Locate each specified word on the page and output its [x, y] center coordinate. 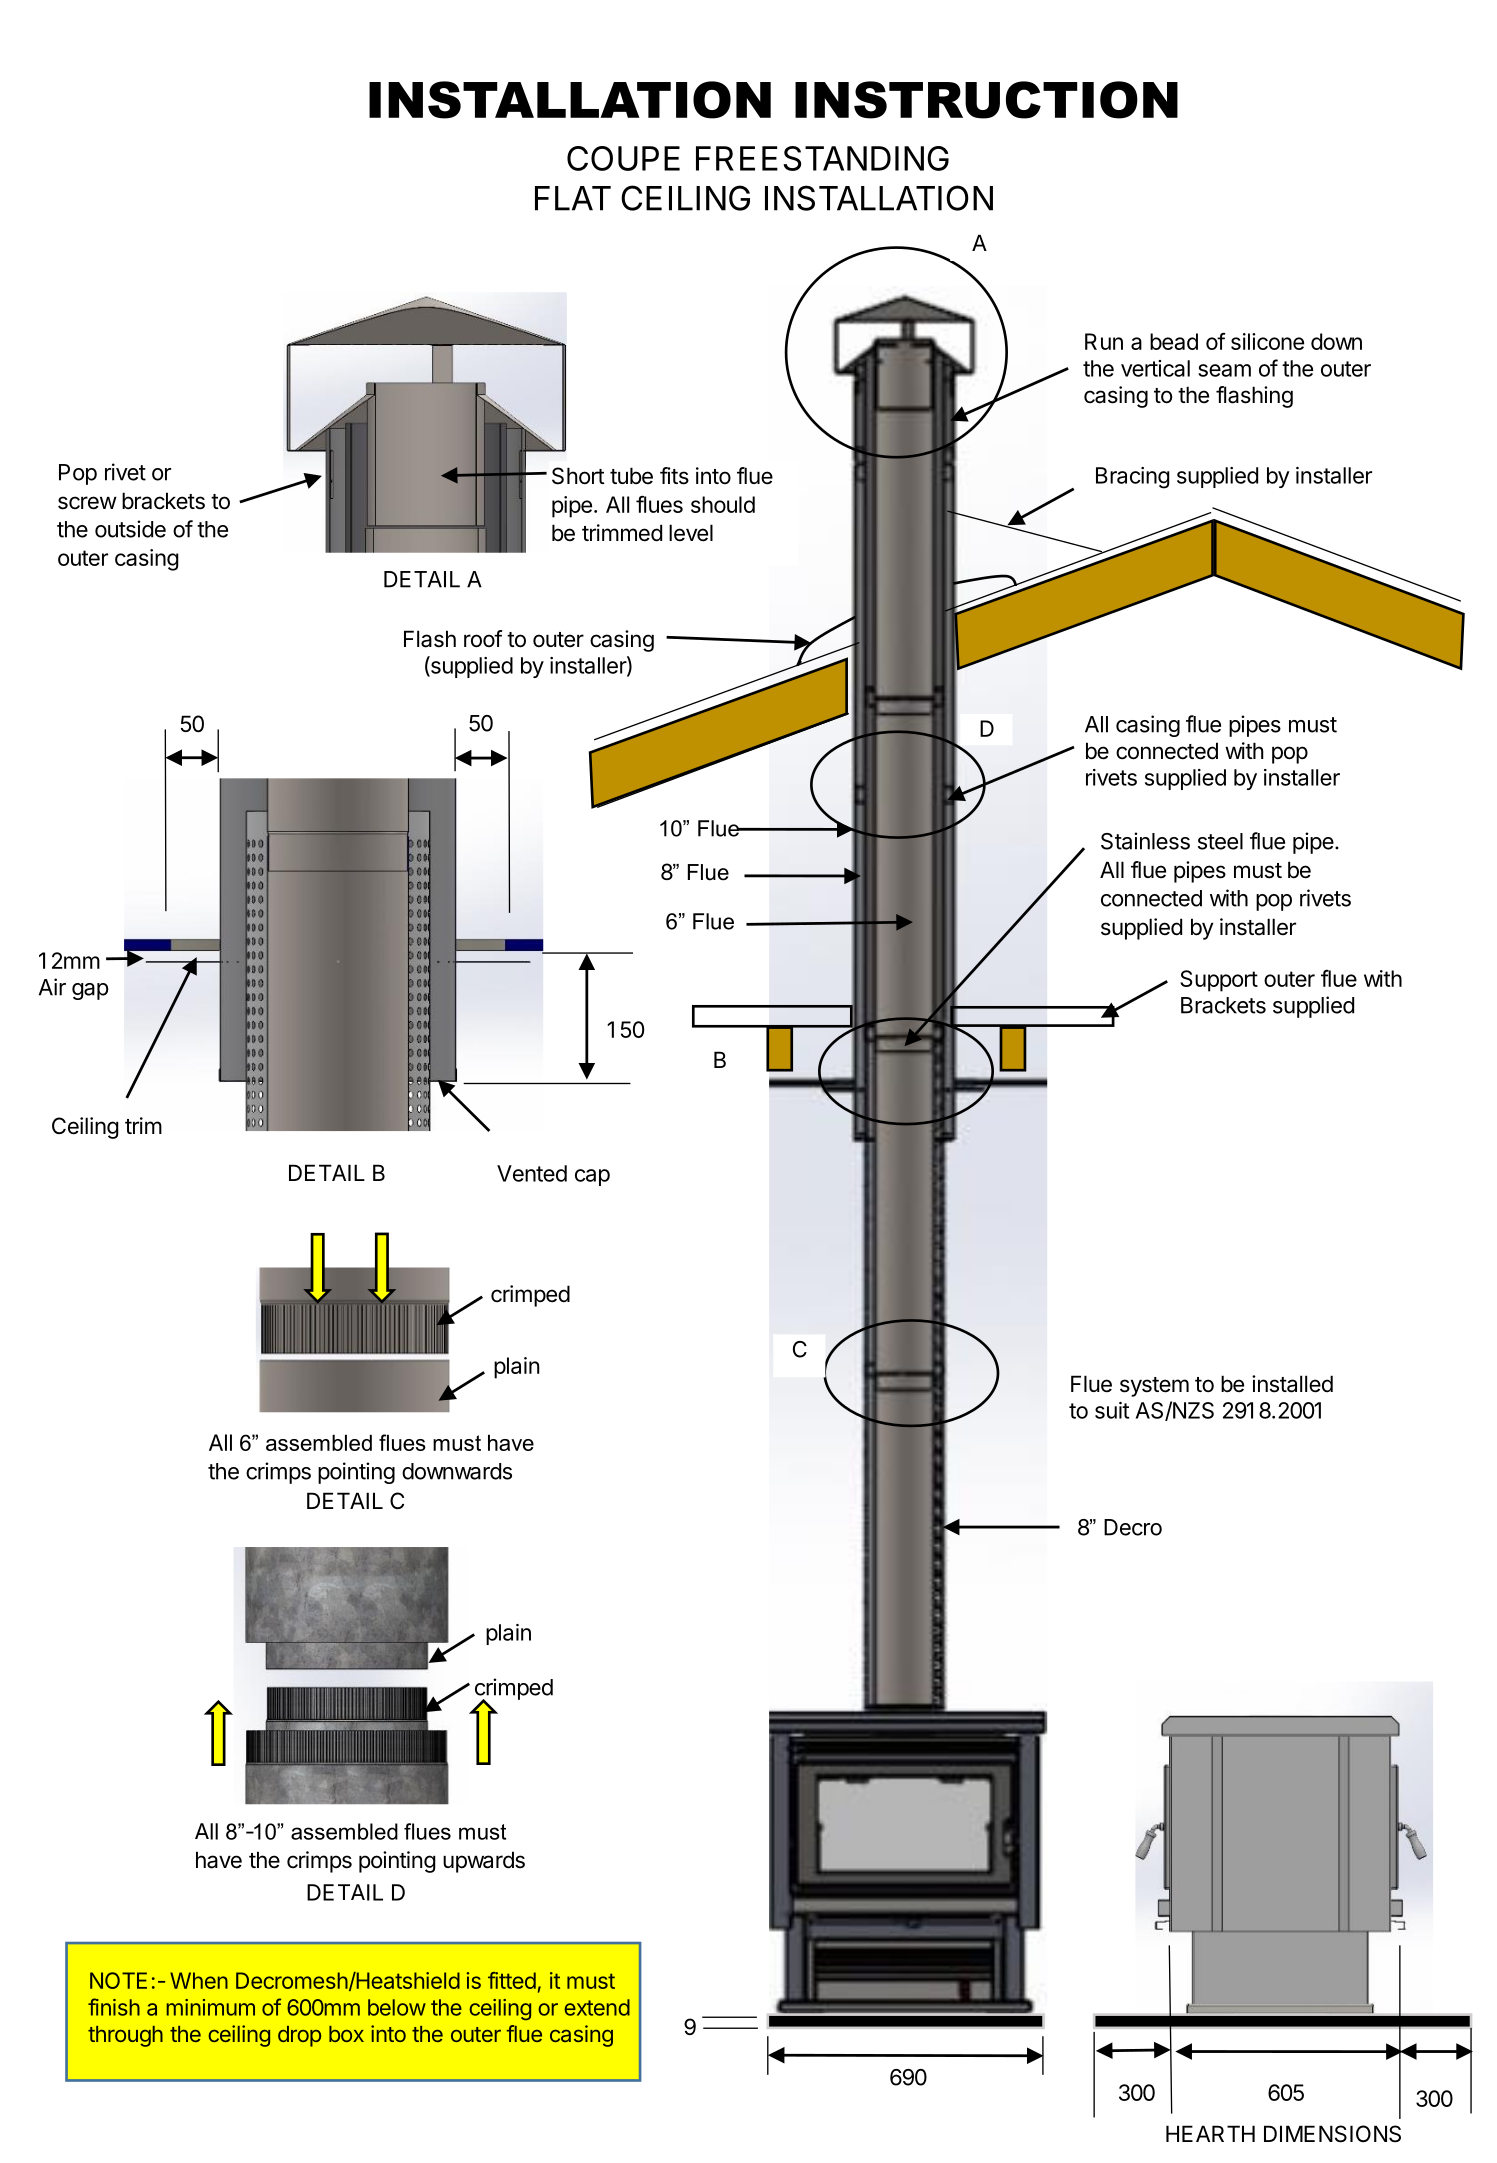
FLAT [573, 198]
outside [130, 529]
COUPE [623, 158]
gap [90, 991]
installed [1292, 1384]
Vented [532, 1173]
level [691, 533]
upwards [484, 1862]
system [1154, 1387]
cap [592, 1177]
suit [1112, 1410]
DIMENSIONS [1332, 2134]
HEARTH [1210, 2133]
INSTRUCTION [986, 100]
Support [1219, 981]
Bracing [1133, 478]
